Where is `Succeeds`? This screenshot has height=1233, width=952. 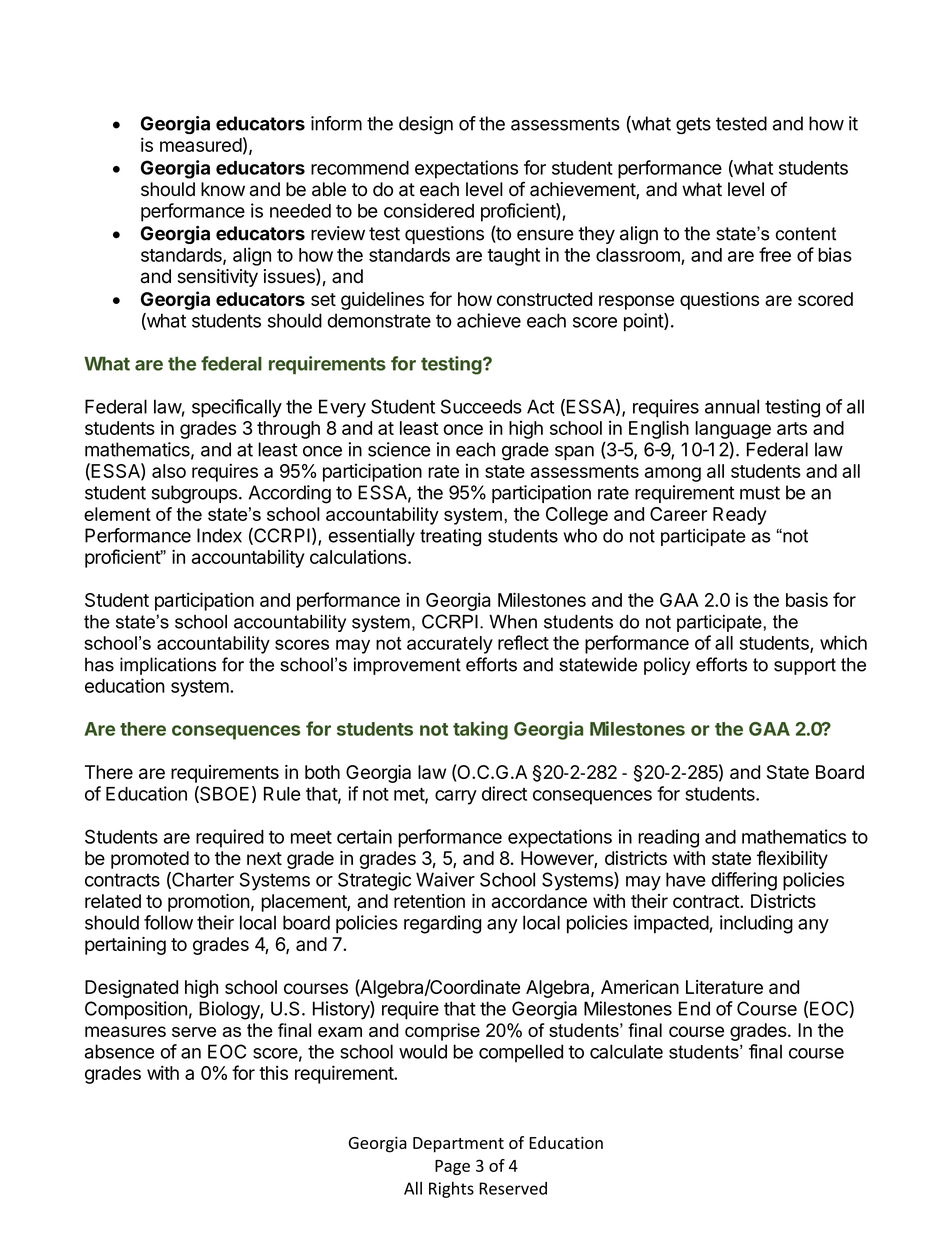 Succeeds is located at coordinates (481, 406).
